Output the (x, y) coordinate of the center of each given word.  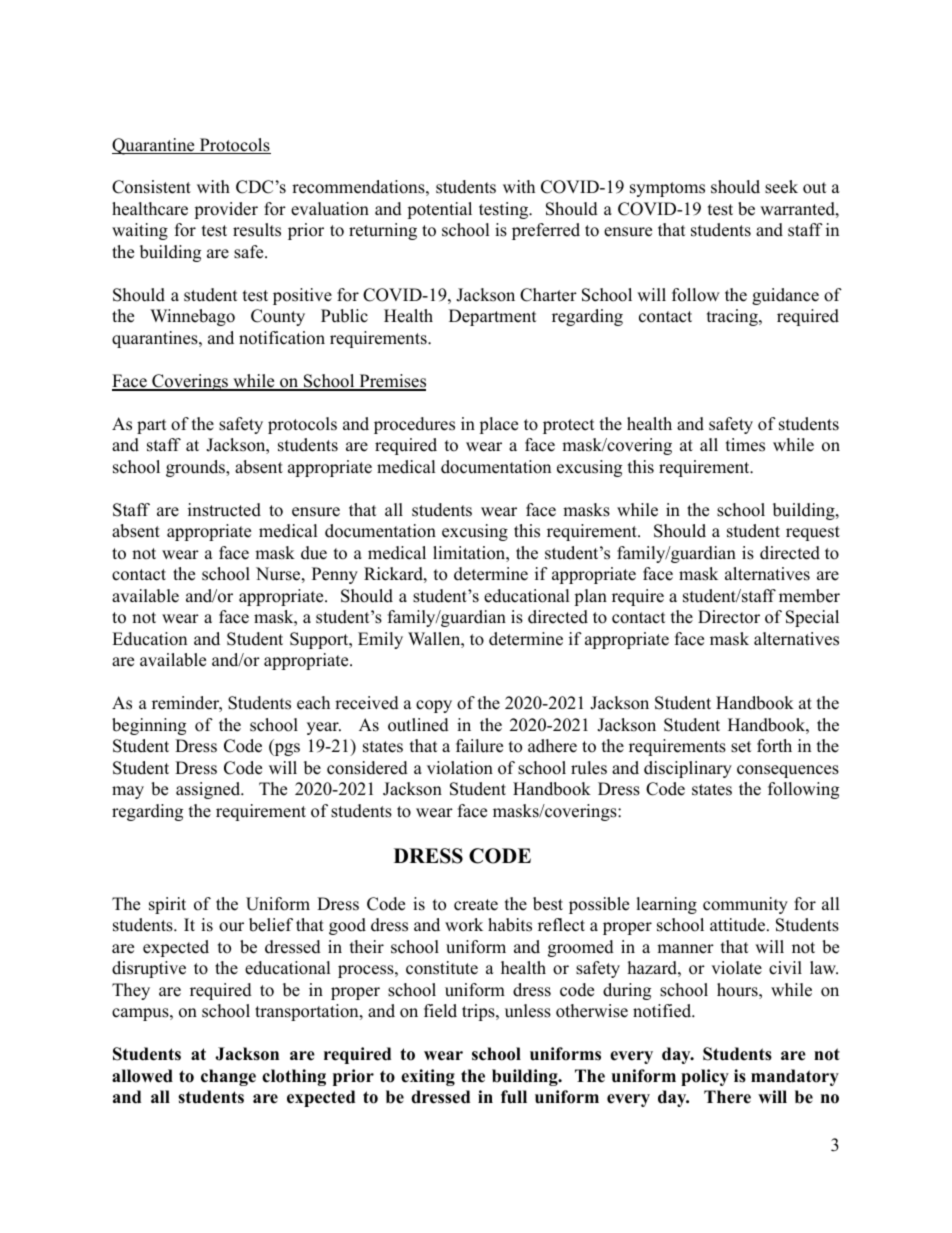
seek (781, 187)
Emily (380, 640)
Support (320, 640)
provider (226, 210)
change (228, 1077)
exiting (428, 1077)
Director (729, 617)
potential (439, 210)
